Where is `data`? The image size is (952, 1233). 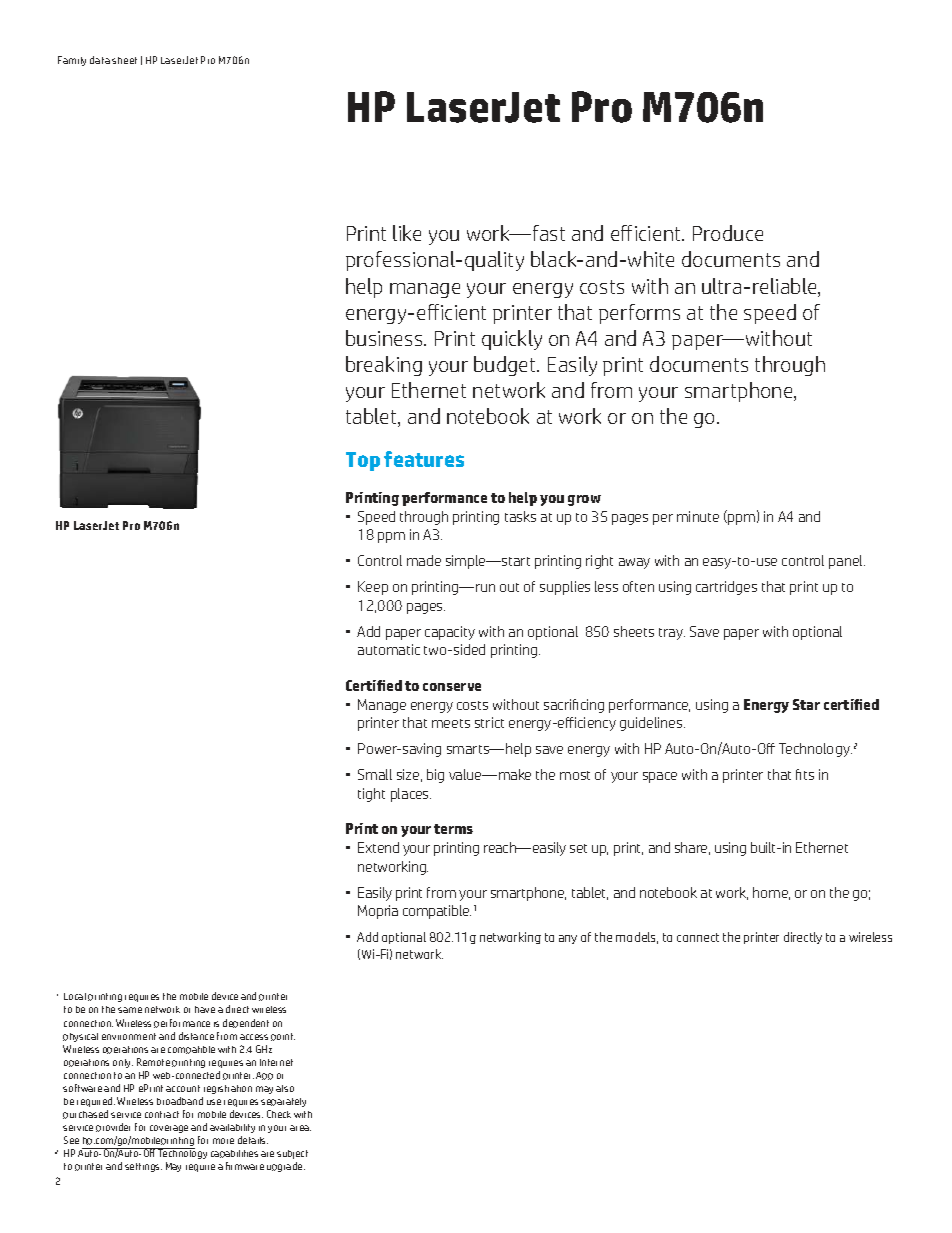
data is located at coordinates (100, 60).
